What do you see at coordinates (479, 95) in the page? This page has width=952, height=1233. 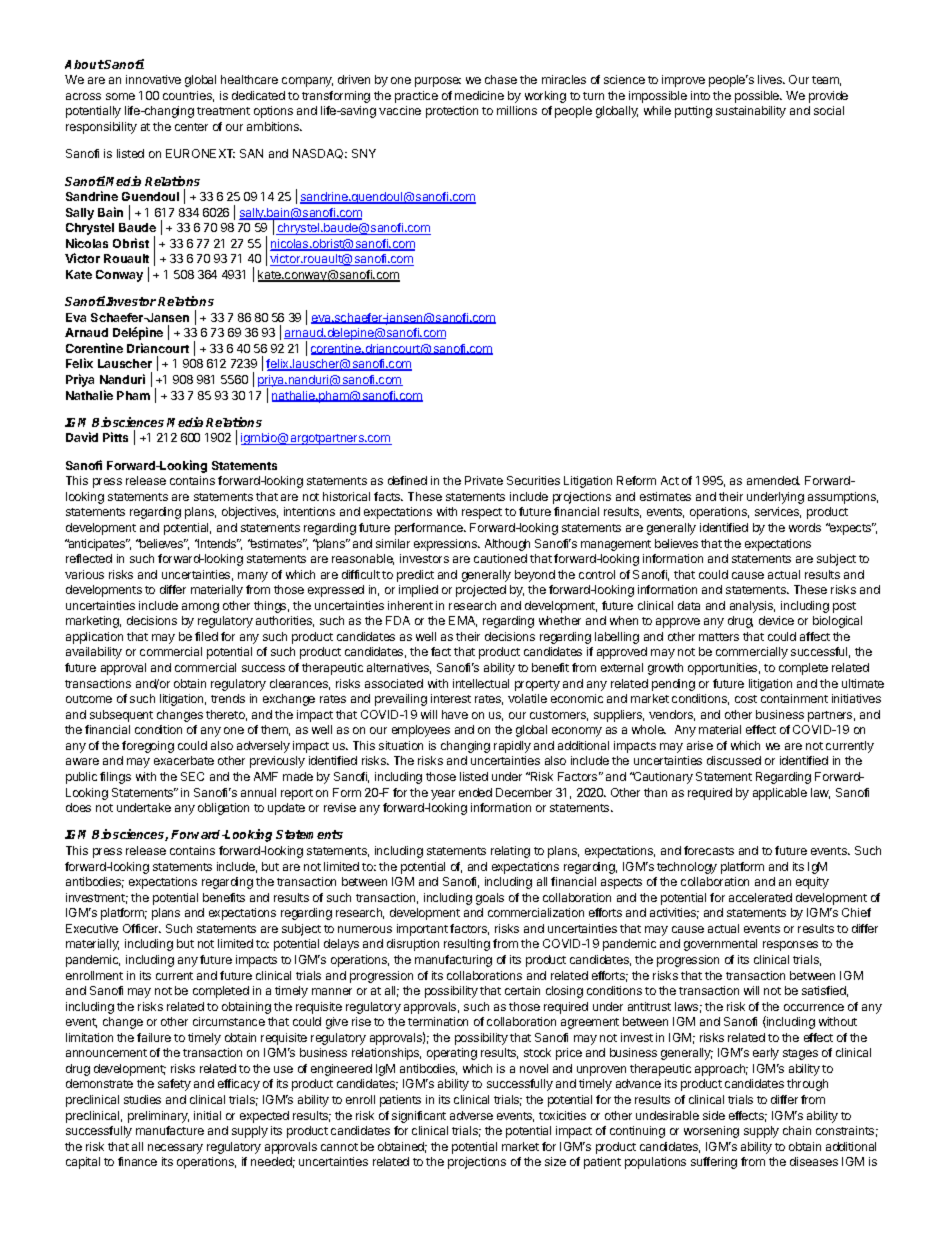 I see `medicine` at bounding box center [479, 95].
